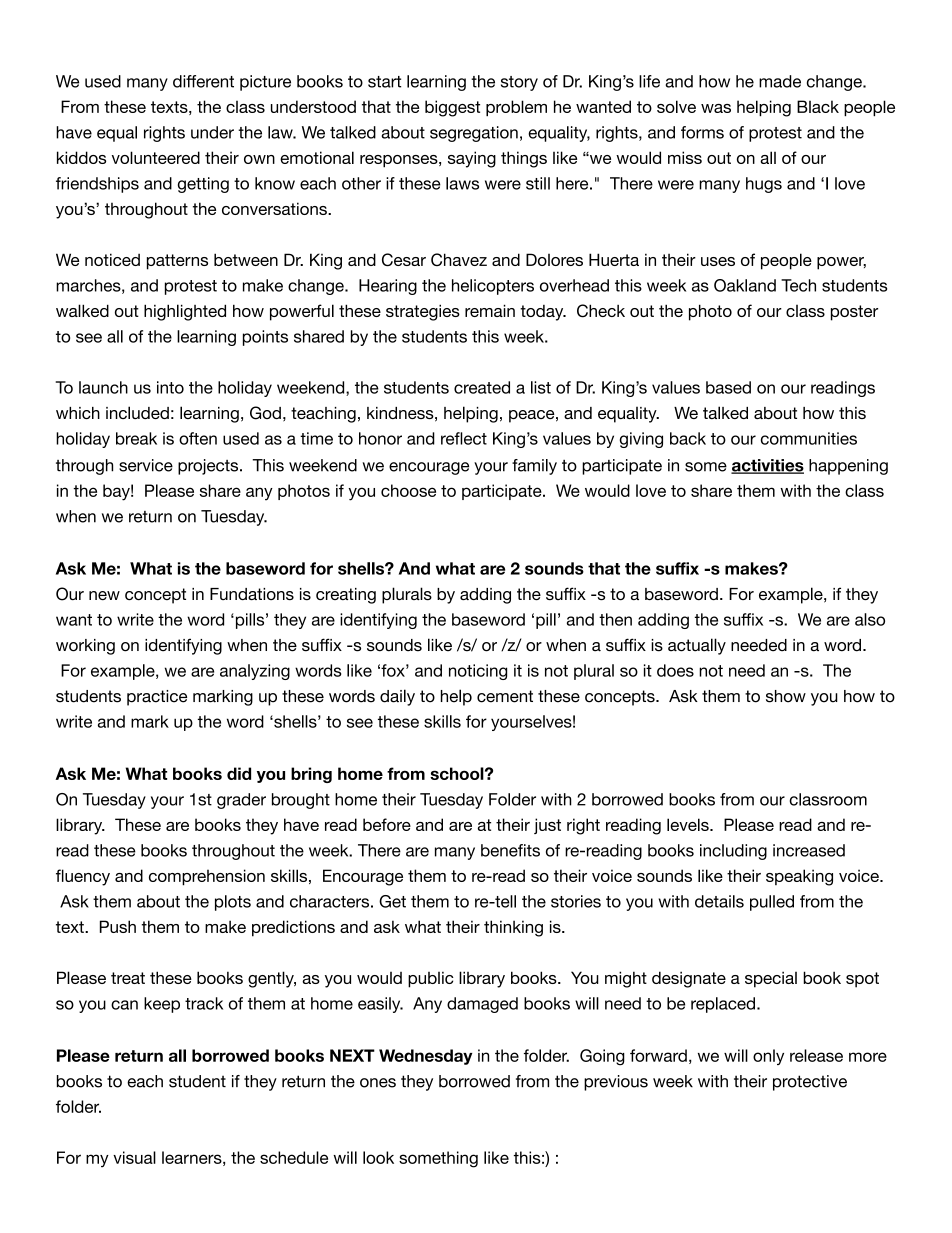 The image size is (952, 1233). What do you see at coordinates (408, 490) in the document?
I see `choose` at bounding box center [408, 490].
